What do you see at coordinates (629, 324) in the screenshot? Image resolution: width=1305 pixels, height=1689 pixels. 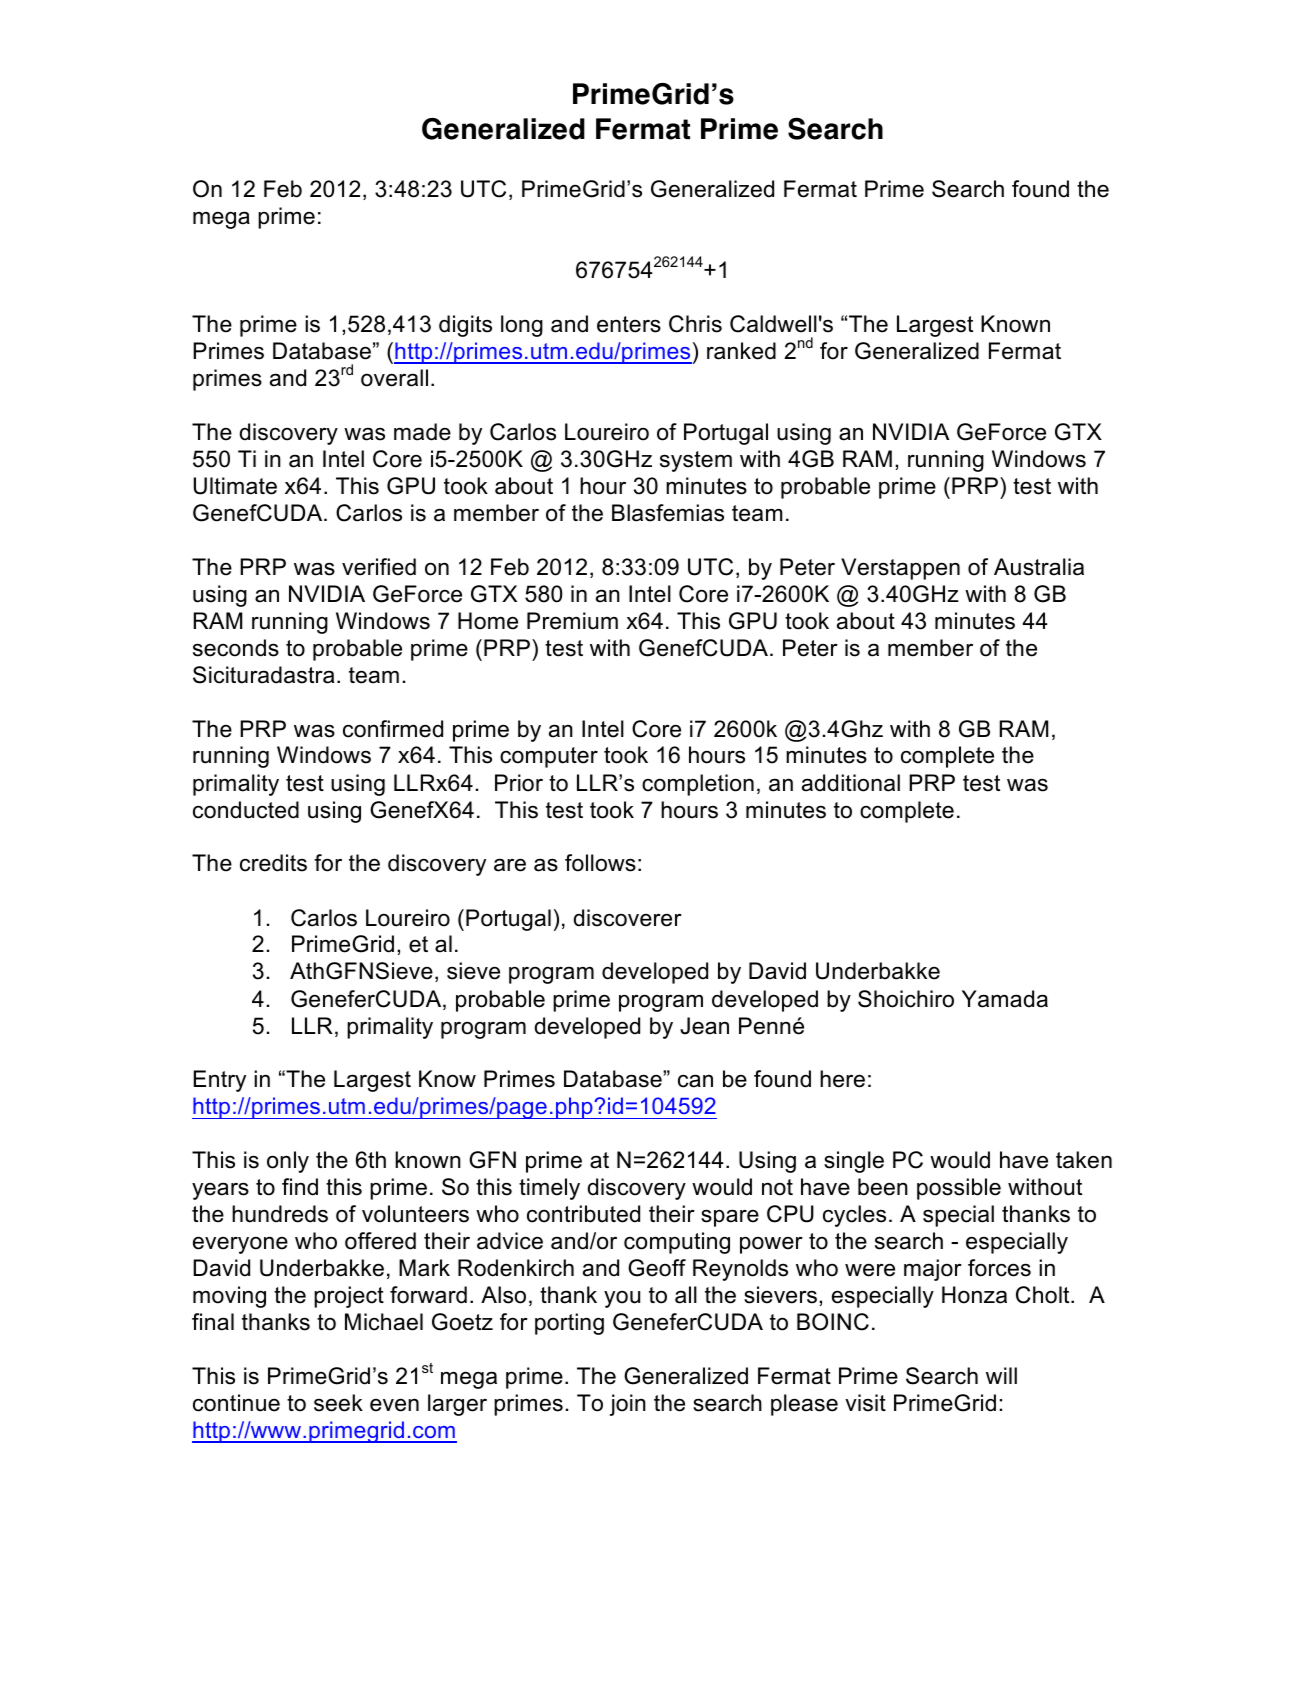 I see `enters` at bounding box center [629, 324].
